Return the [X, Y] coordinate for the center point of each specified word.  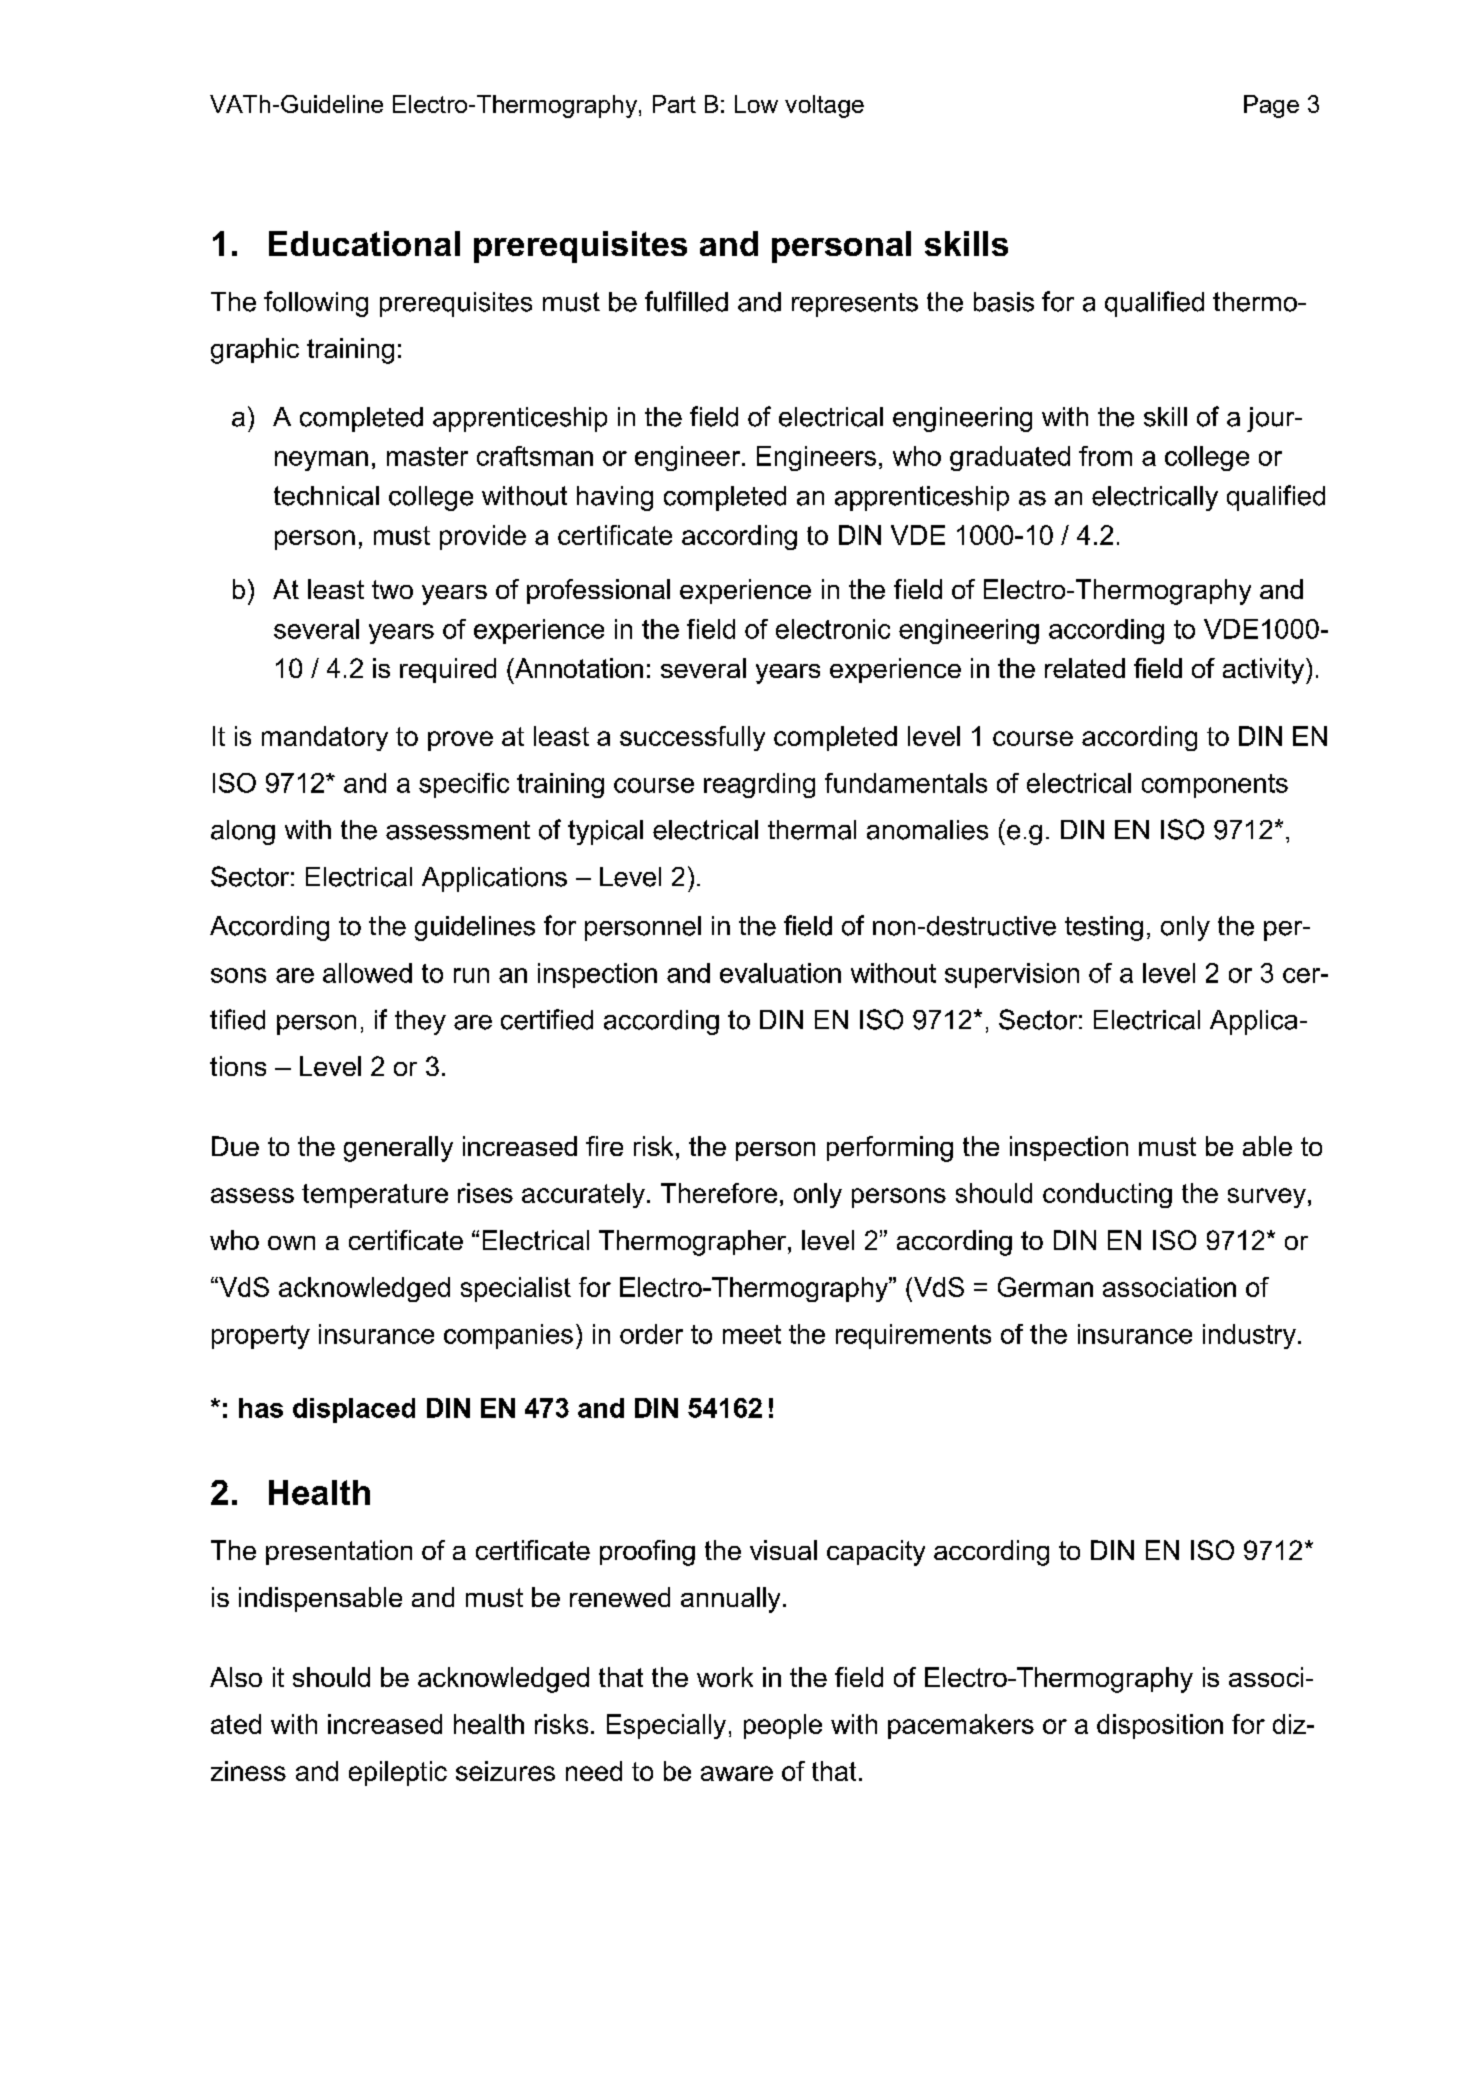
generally [398, 1149]
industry [1249, 1336]
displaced [354, 1410]
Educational [364, 243]
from [1105, 456]
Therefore [719, 1193]
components [1215, 786]
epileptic [398, 1773]
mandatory [325, 738]
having [615, 498]
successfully [692, 738]
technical [326, 496]
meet [752, 1334]
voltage [824, 106]
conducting [1107, 1195]
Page [1271, 106]
